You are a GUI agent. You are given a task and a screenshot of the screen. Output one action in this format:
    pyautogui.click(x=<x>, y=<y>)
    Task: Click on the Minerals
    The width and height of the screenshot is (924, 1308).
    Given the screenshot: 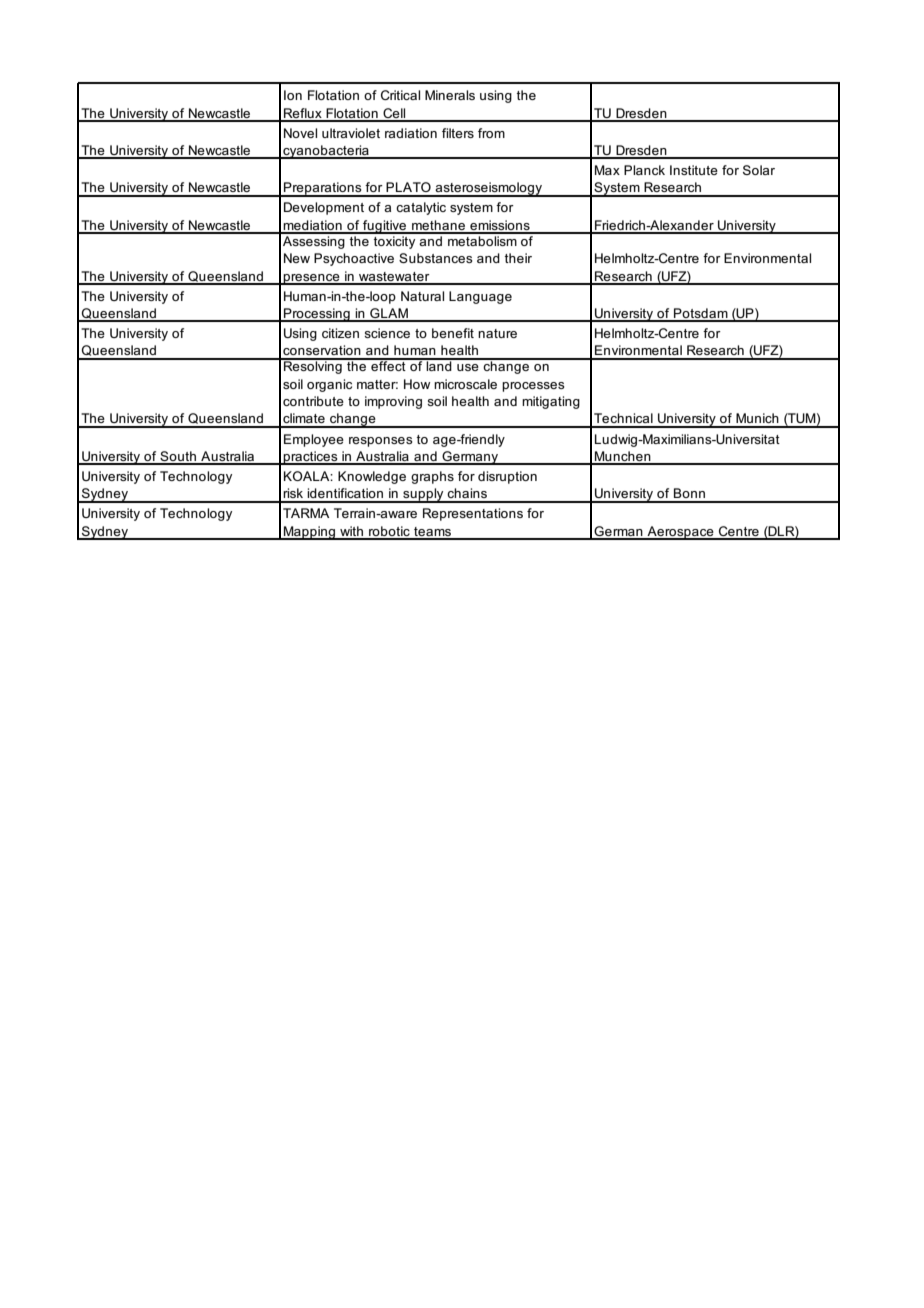 What is the action you would take?
    pyautogui.click(x=450, y=95)
